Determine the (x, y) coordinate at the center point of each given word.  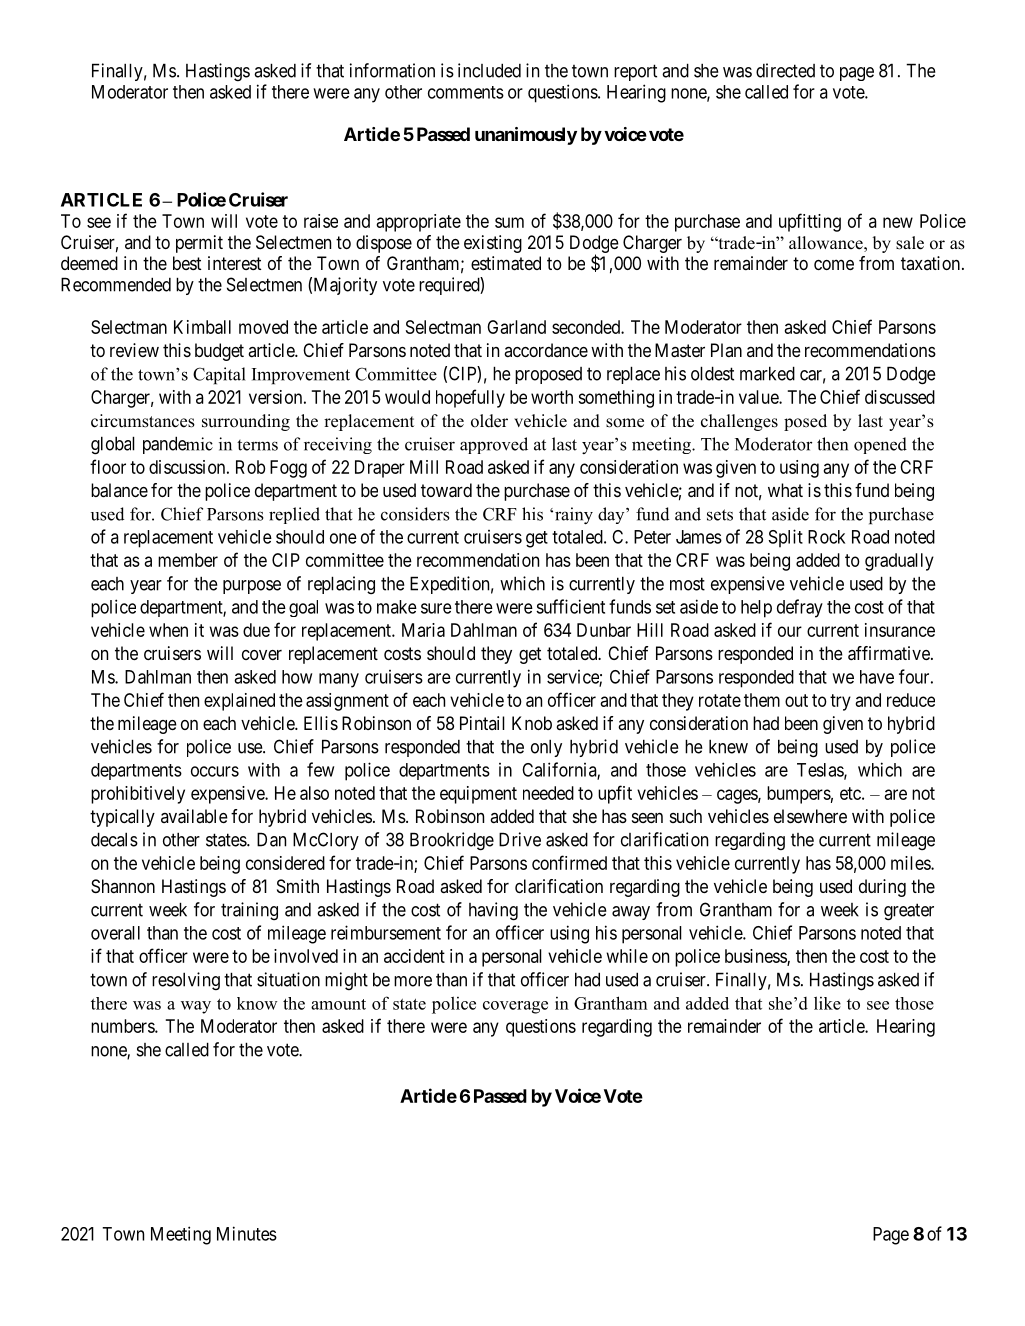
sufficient (570, 606)
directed (785, 70)
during (882, 888)
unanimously (526, 136)
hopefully (470, 398)
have (877, 677)
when (168, 630)
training (249, 911)
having (493, 911)
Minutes (247, 1233)
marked (767, 373)
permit (199, 244)
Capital (219, 376)
